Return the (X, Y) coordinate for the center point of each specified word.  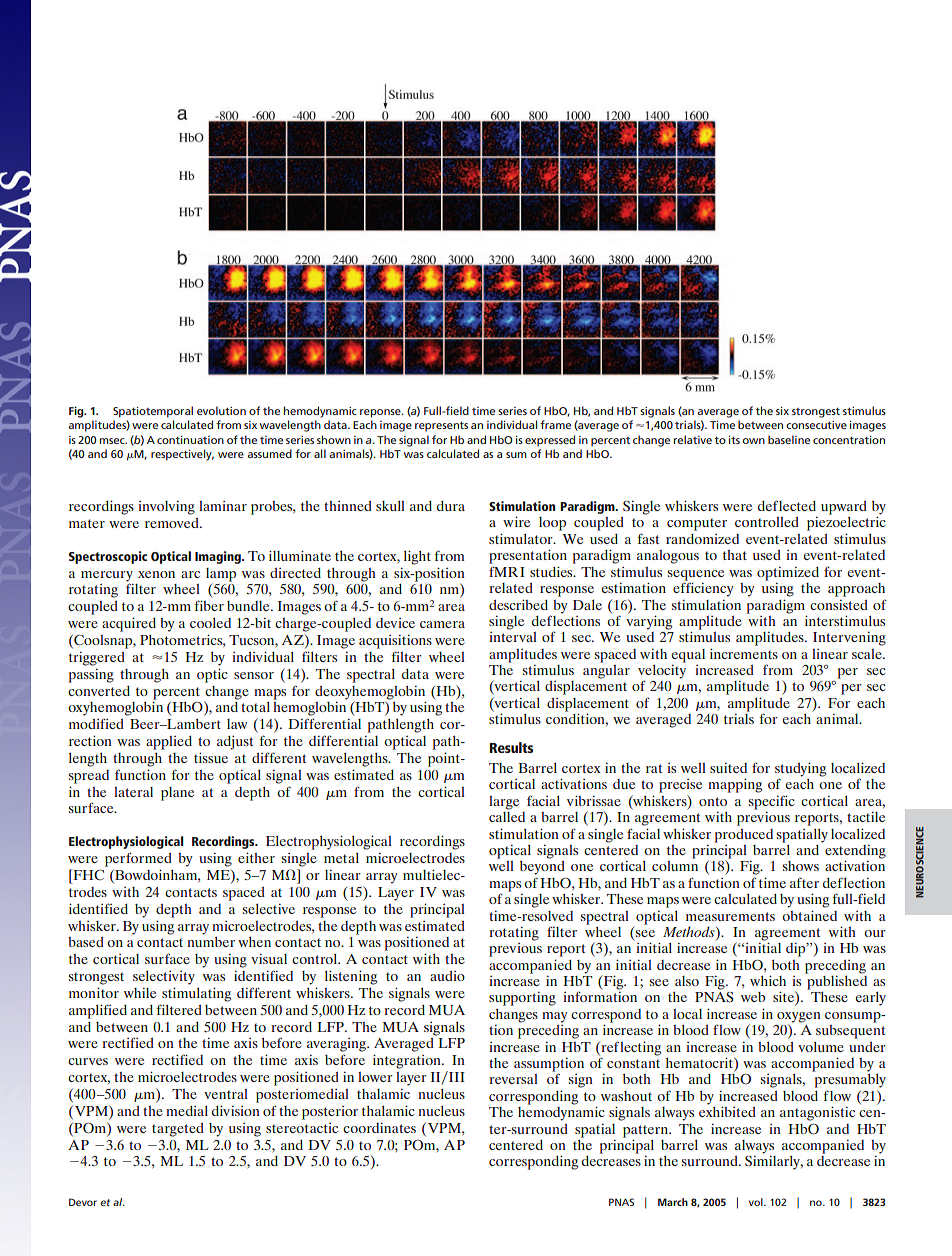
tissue (211, 757)
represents (441, 427)
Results (511, 747)
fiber (209, 605)
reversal (513, 1079)
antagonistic (817, 1113)
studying (800, 770)
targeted (178, 1130)
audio (447, 976)
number (211, 942)
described (518, 604)
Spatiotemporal (153, 412)
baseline (789, 439)
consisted (839, 605)
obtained (809, 915)
